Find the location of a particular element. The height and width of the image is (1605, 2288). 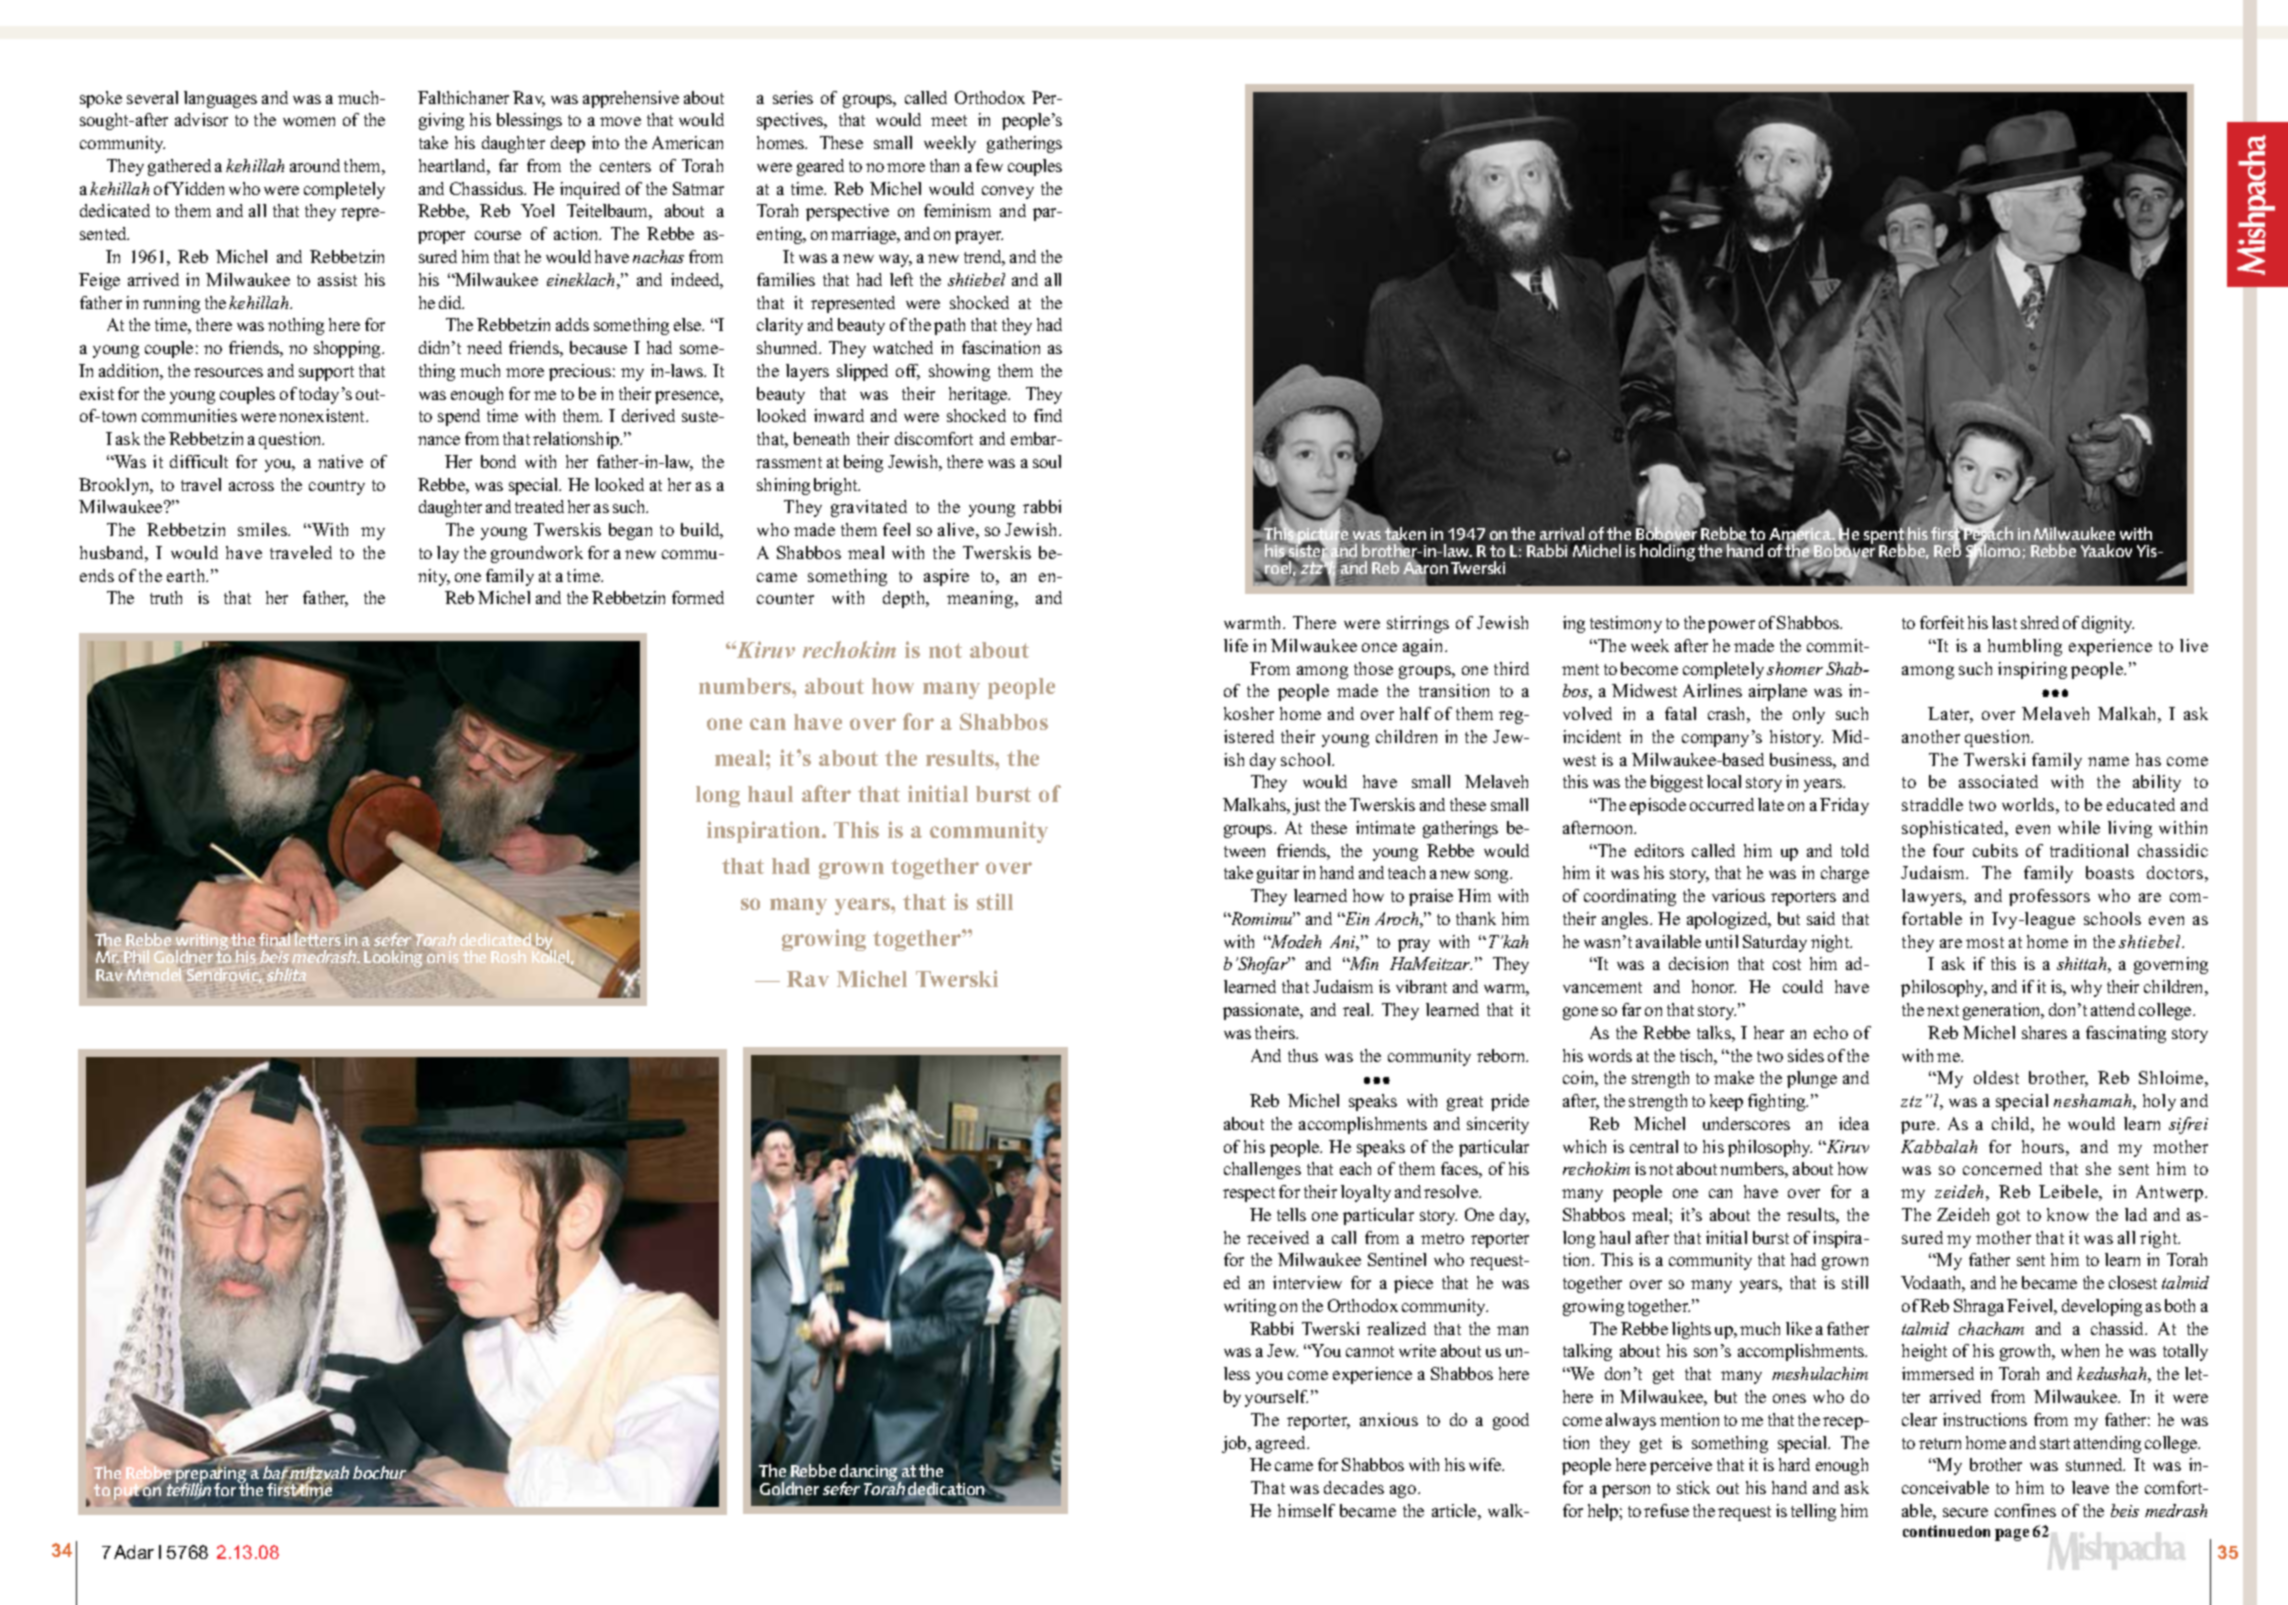

convey is located at coordinates (1008, 192).
